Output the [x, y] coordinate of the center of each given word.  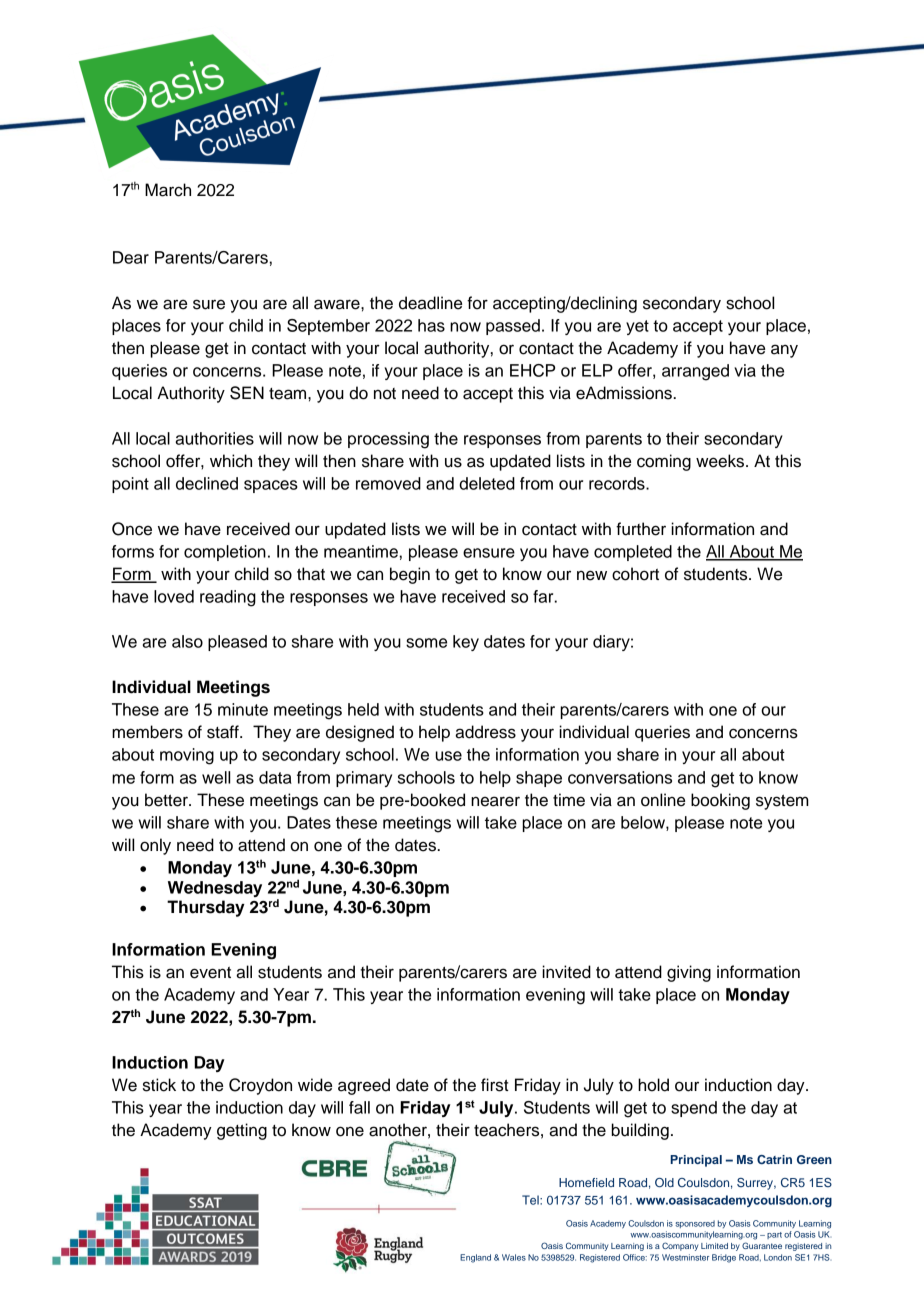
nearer [495, 801]
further [641, 529]
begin [410, 575]
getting [242, 1131]
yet [637, 327]
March [168, 190]
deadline [430, 303]
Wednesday [215, 889]
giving [689, 973]
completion [225, 553]
